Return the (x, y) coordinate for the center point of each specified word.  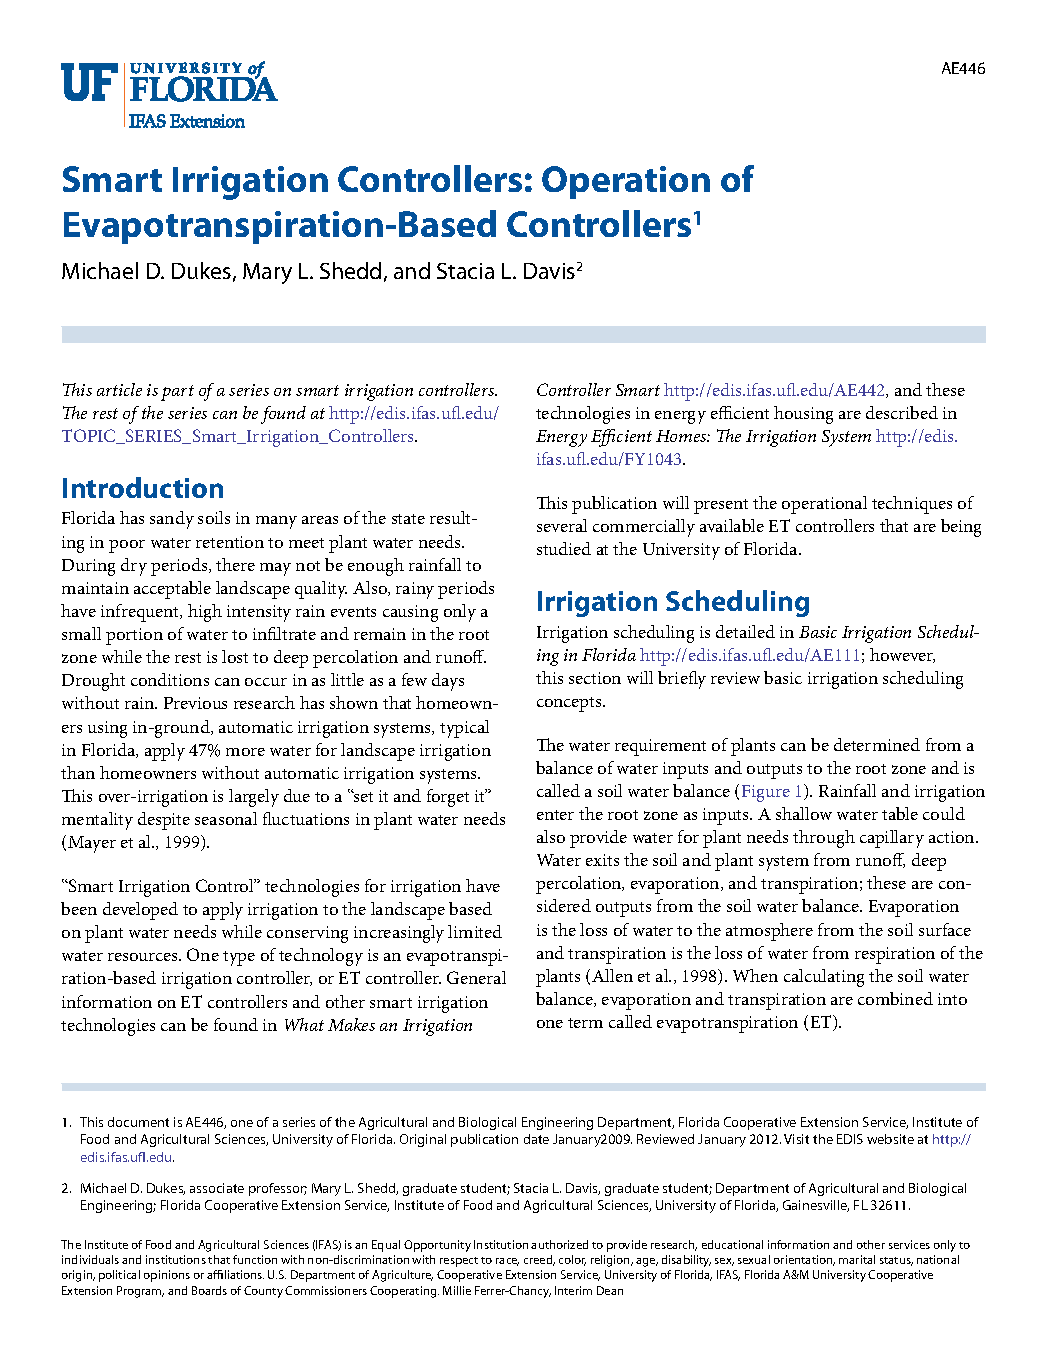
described (902, 412)
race (507, 1262)
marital (857, 1259)
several (562, 525)
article (119, 389)
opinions (167, 1276)
